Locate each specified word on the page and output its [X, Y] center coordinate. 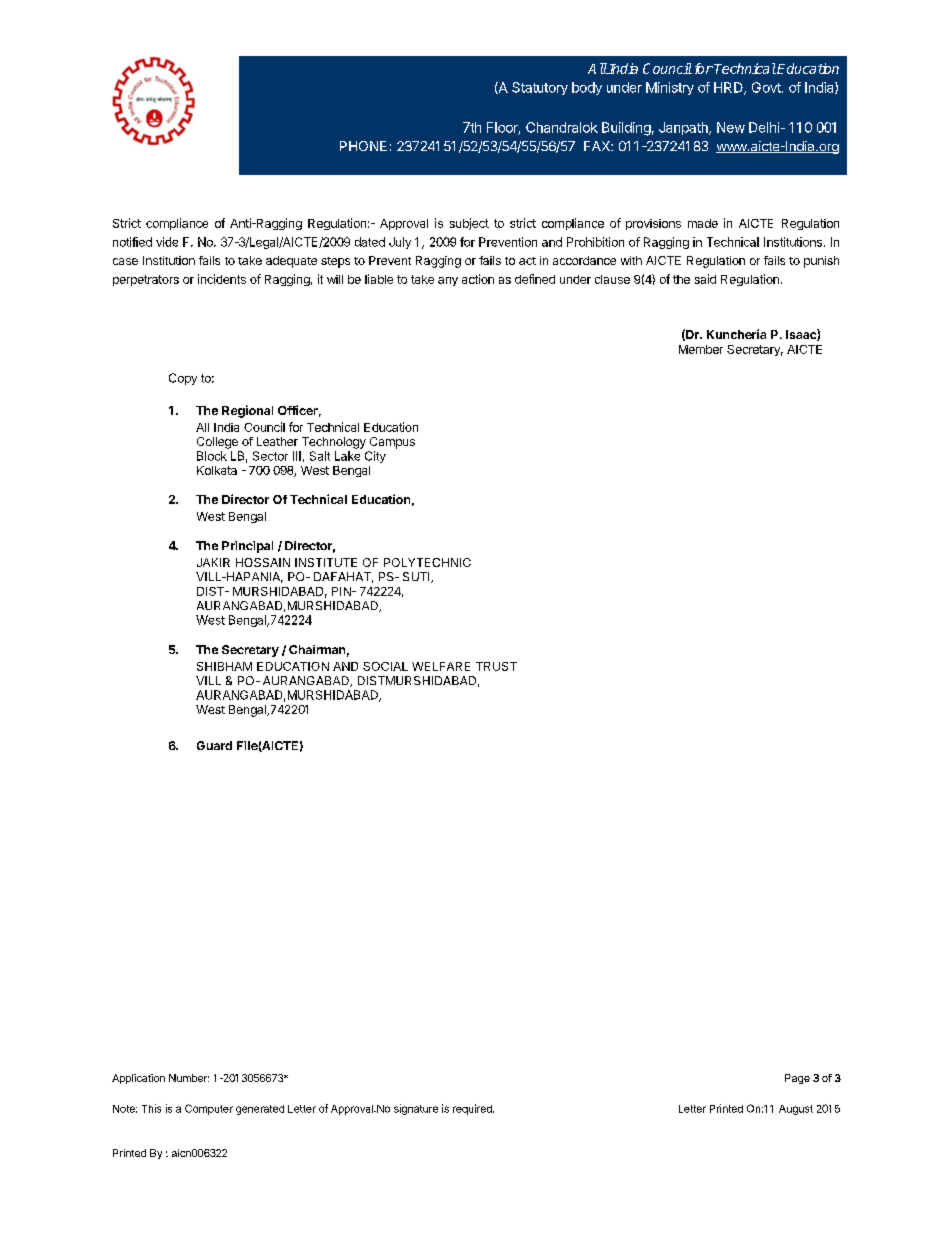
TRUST [496, 666]
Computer [209, 1109]
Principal [247, 547]
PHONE [363, 146]
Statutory [540, 88]
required [473, 1109]
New [731, 127]
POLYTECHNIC [427, 562]
